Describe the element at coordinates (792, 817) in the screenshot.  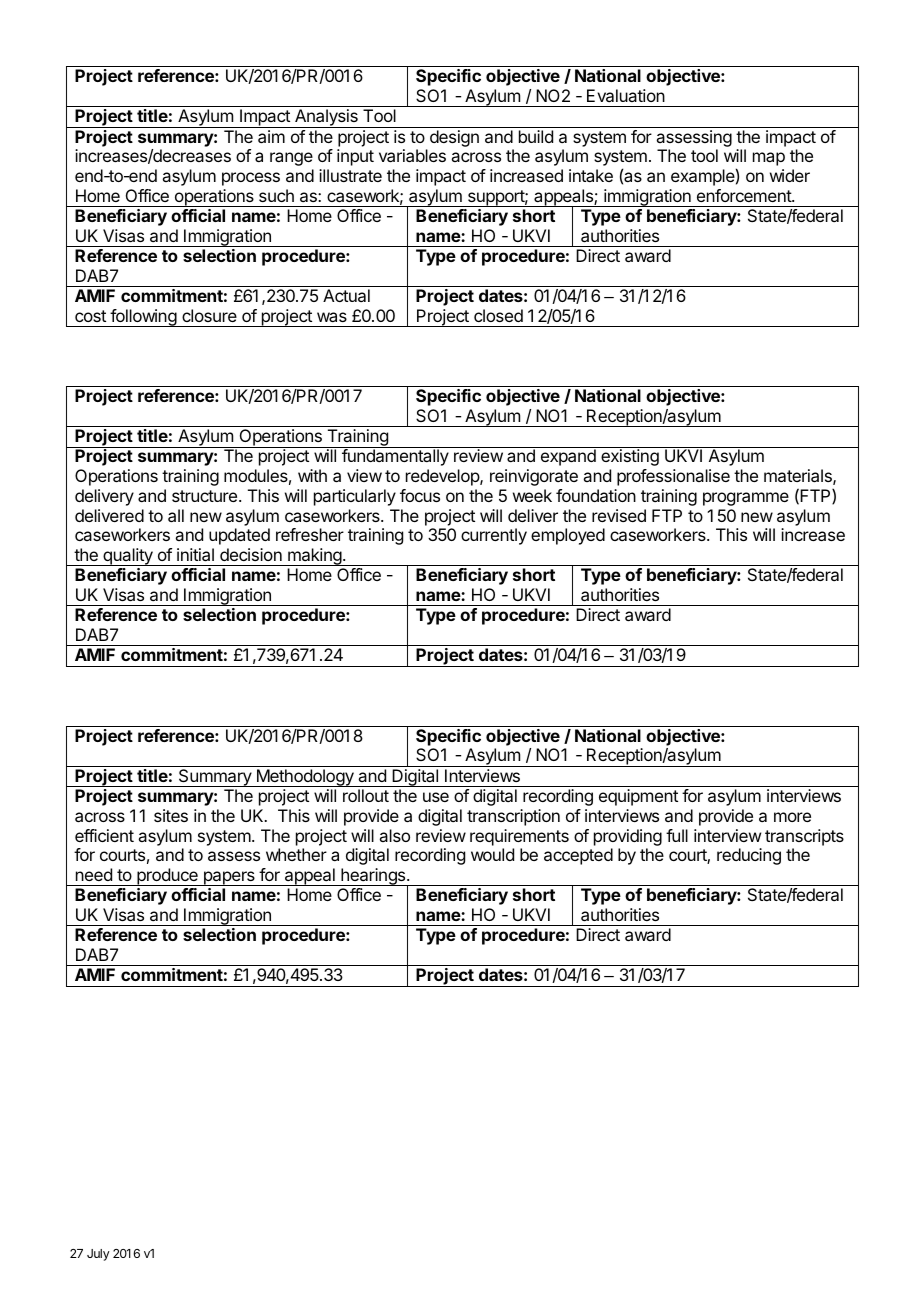
I see `more` at that location.
